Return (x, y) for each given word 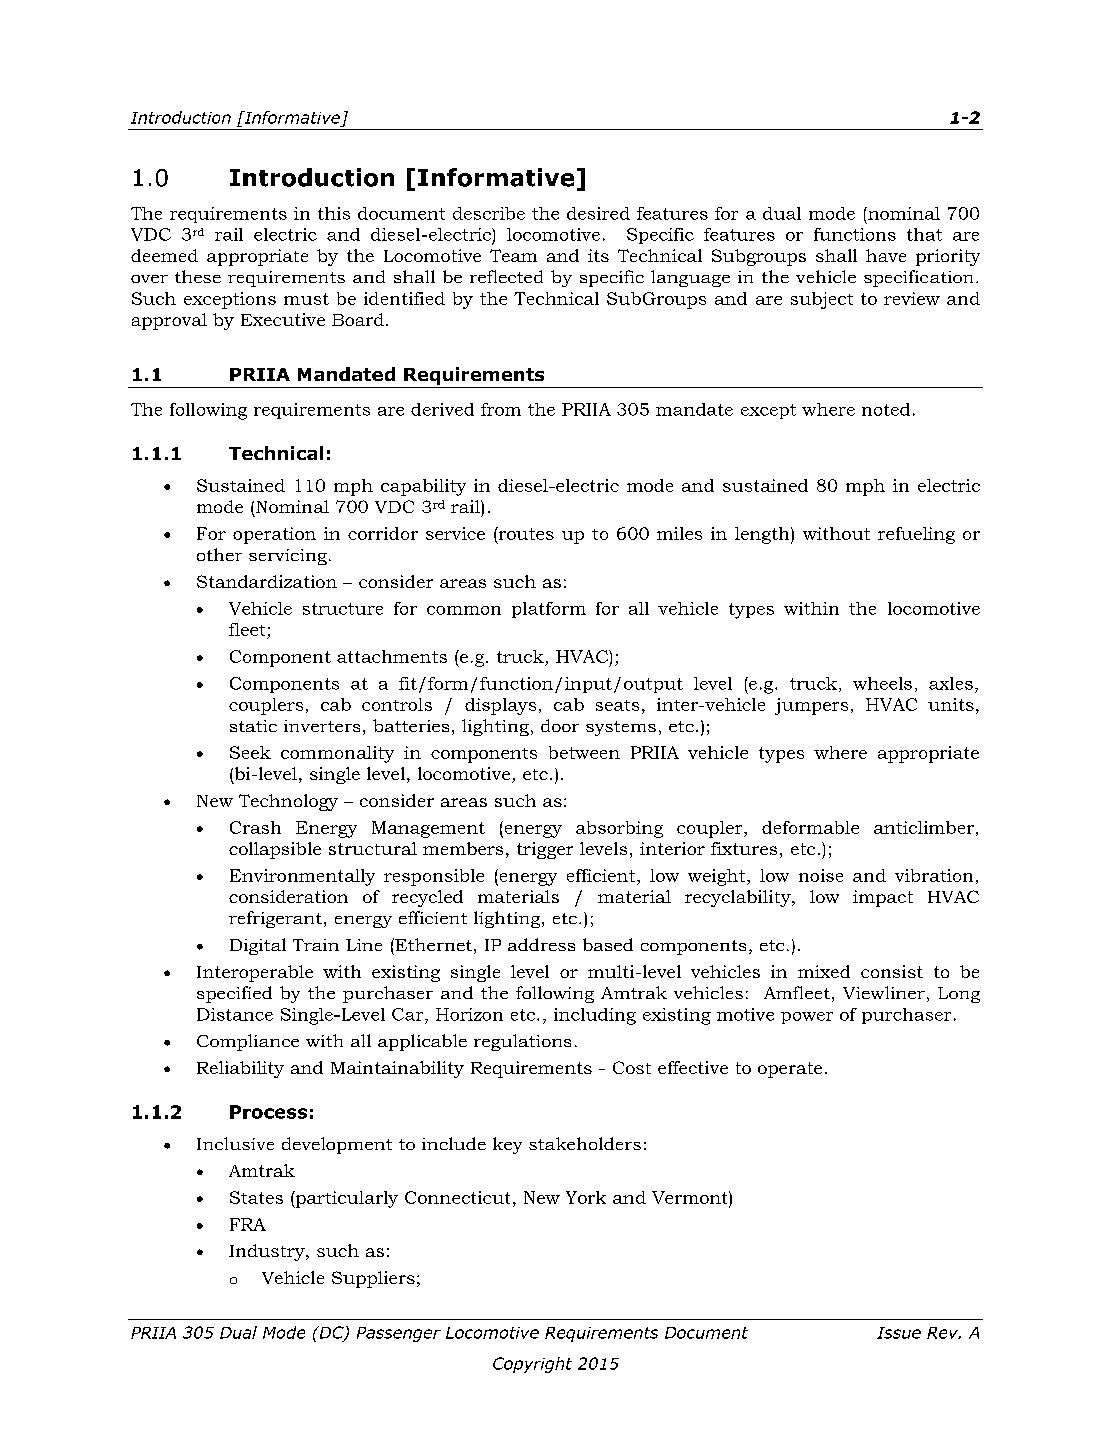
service (455, 533)
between (584, 752)
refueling (916, 535)
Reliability (240, 1069)
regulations (522, 1042)
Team (513, 255)
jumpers (811, 706)
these (198, 276)
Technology (288, 802)
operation (274, 535)
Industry (268, 1252)
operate (790, 1070)
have (886, 255)
